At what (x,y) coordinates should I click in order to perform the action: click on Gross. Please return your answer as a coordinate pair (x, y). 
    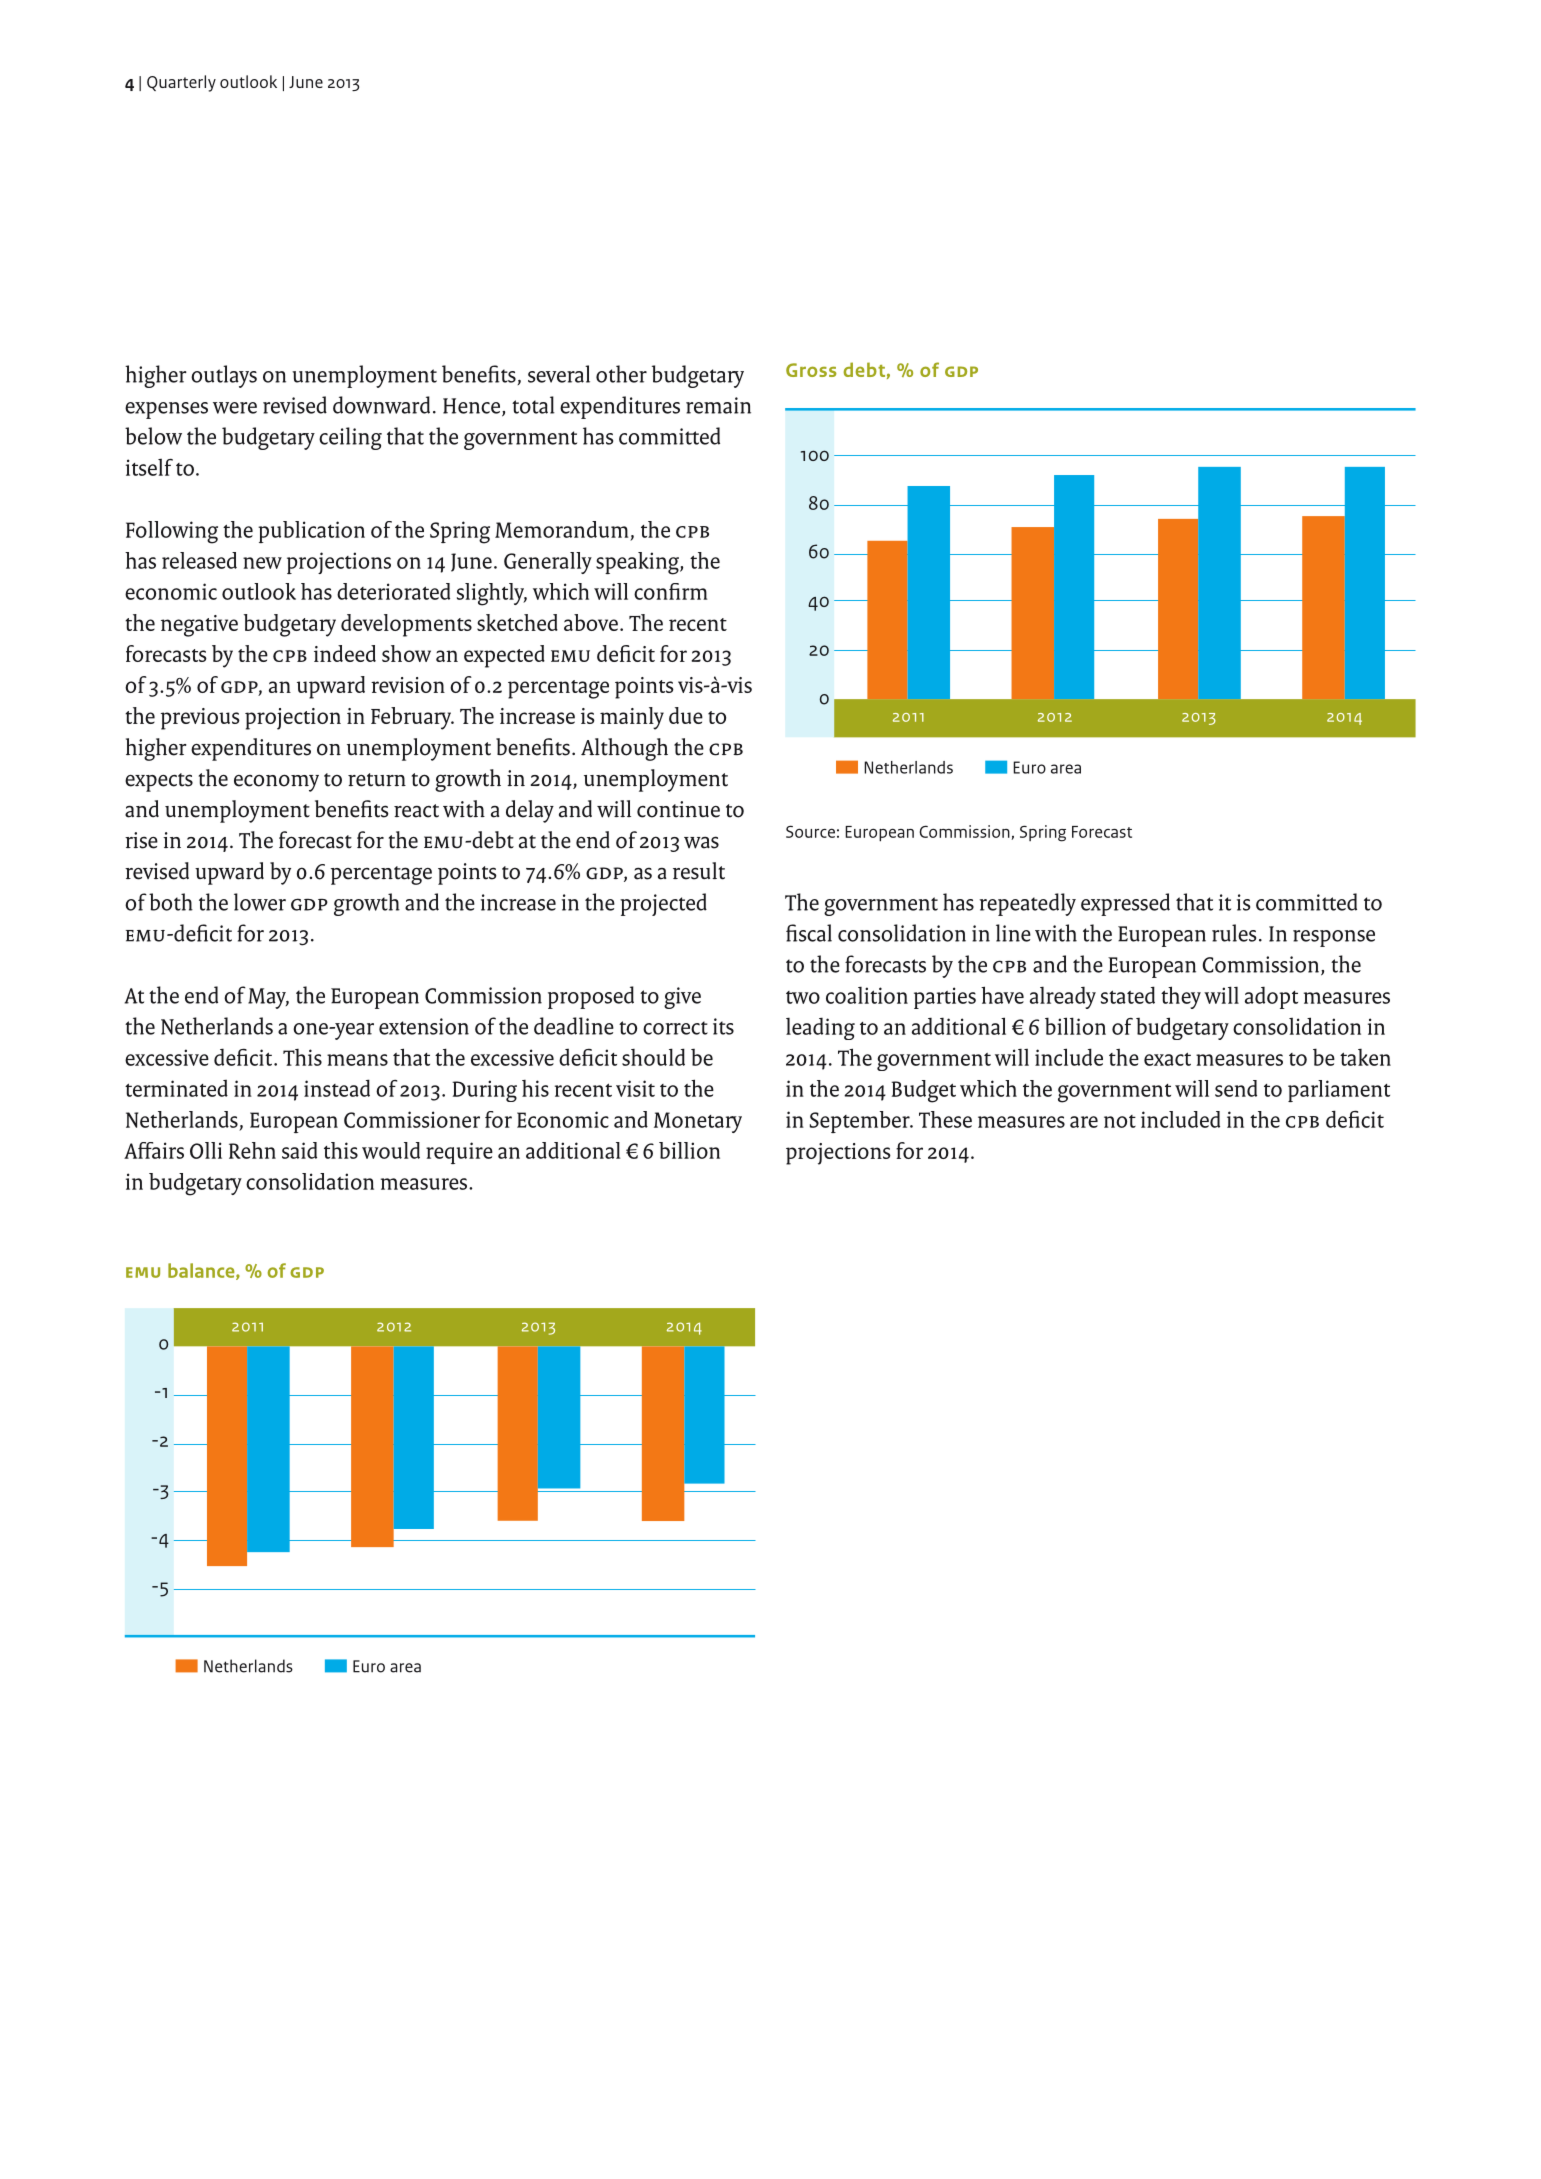
    Looking at the image, I should click on (811, 370).
